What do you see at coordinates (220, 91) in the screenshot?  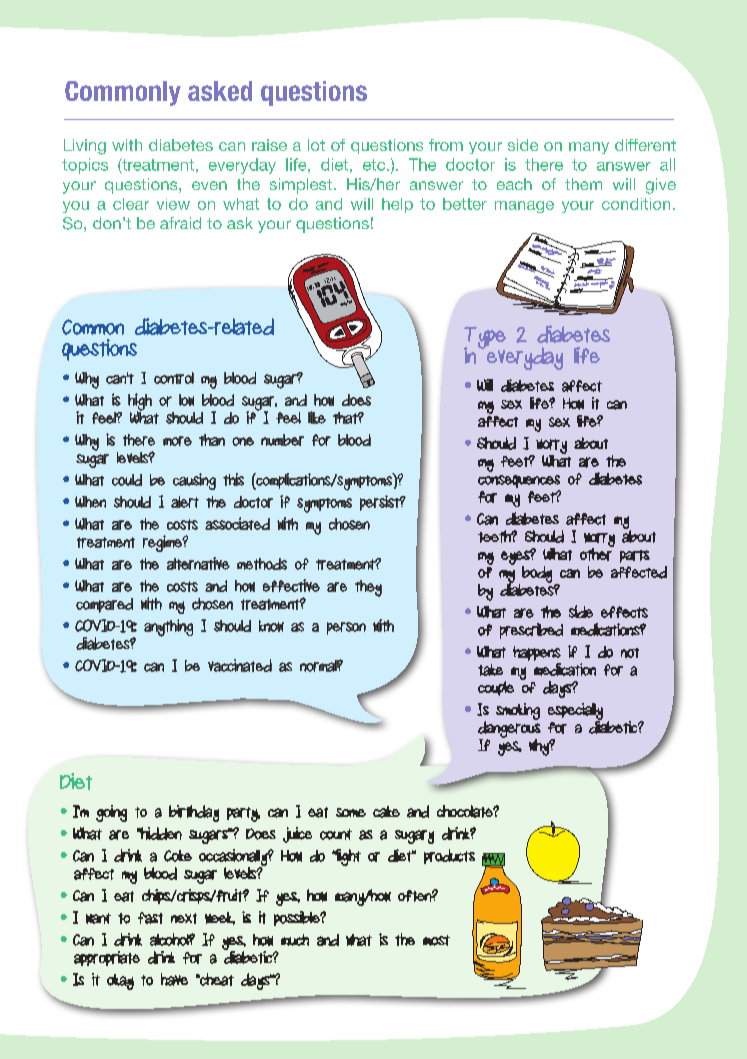 I see `asked` at bounding box center [220, 91].
